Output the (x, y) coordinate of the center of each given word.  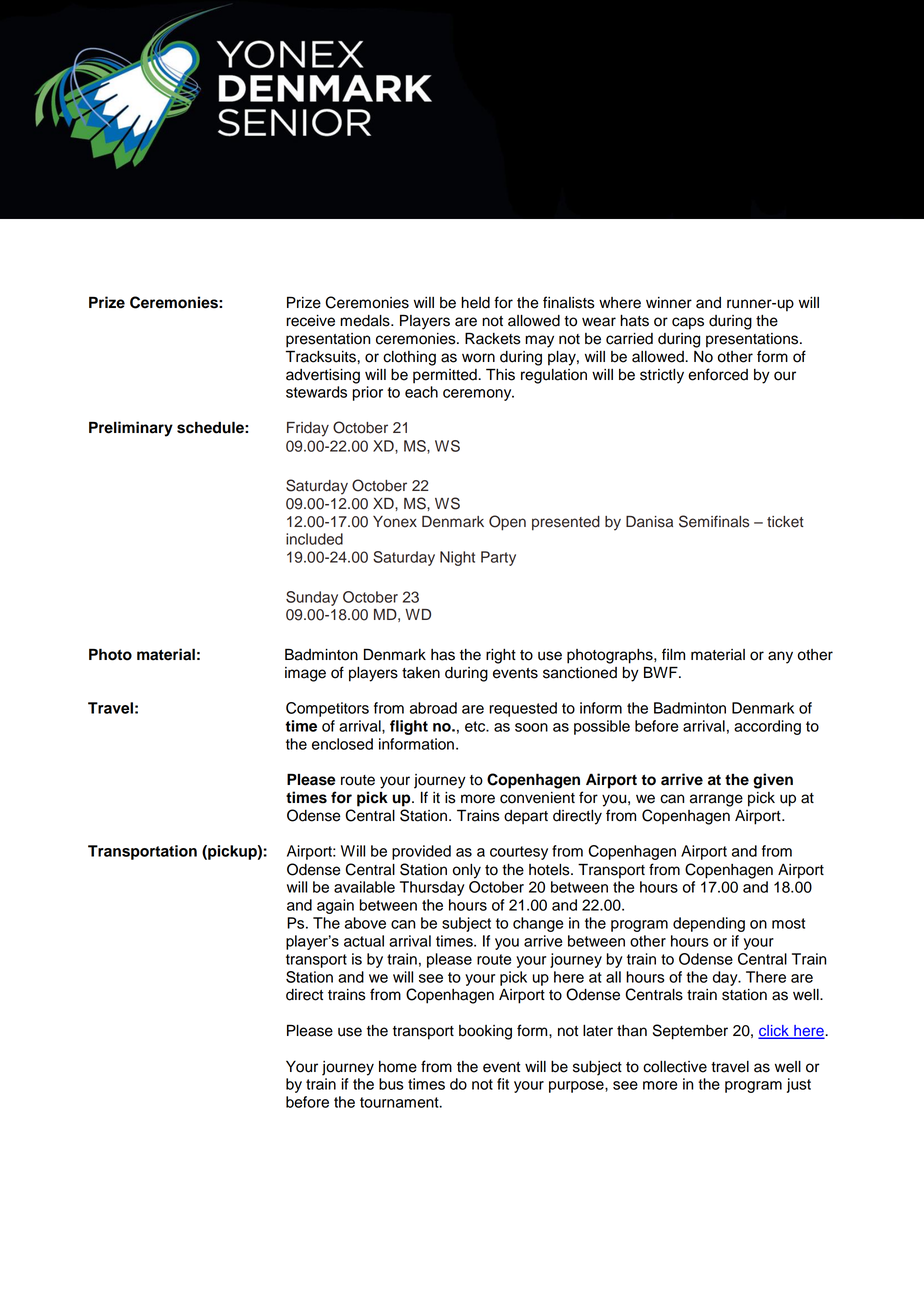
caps (688, 323)
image (305, 674)
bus (391, 1084)
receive (310, 321)
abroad (433, 708)
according (767, 727)
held (475, 303)
